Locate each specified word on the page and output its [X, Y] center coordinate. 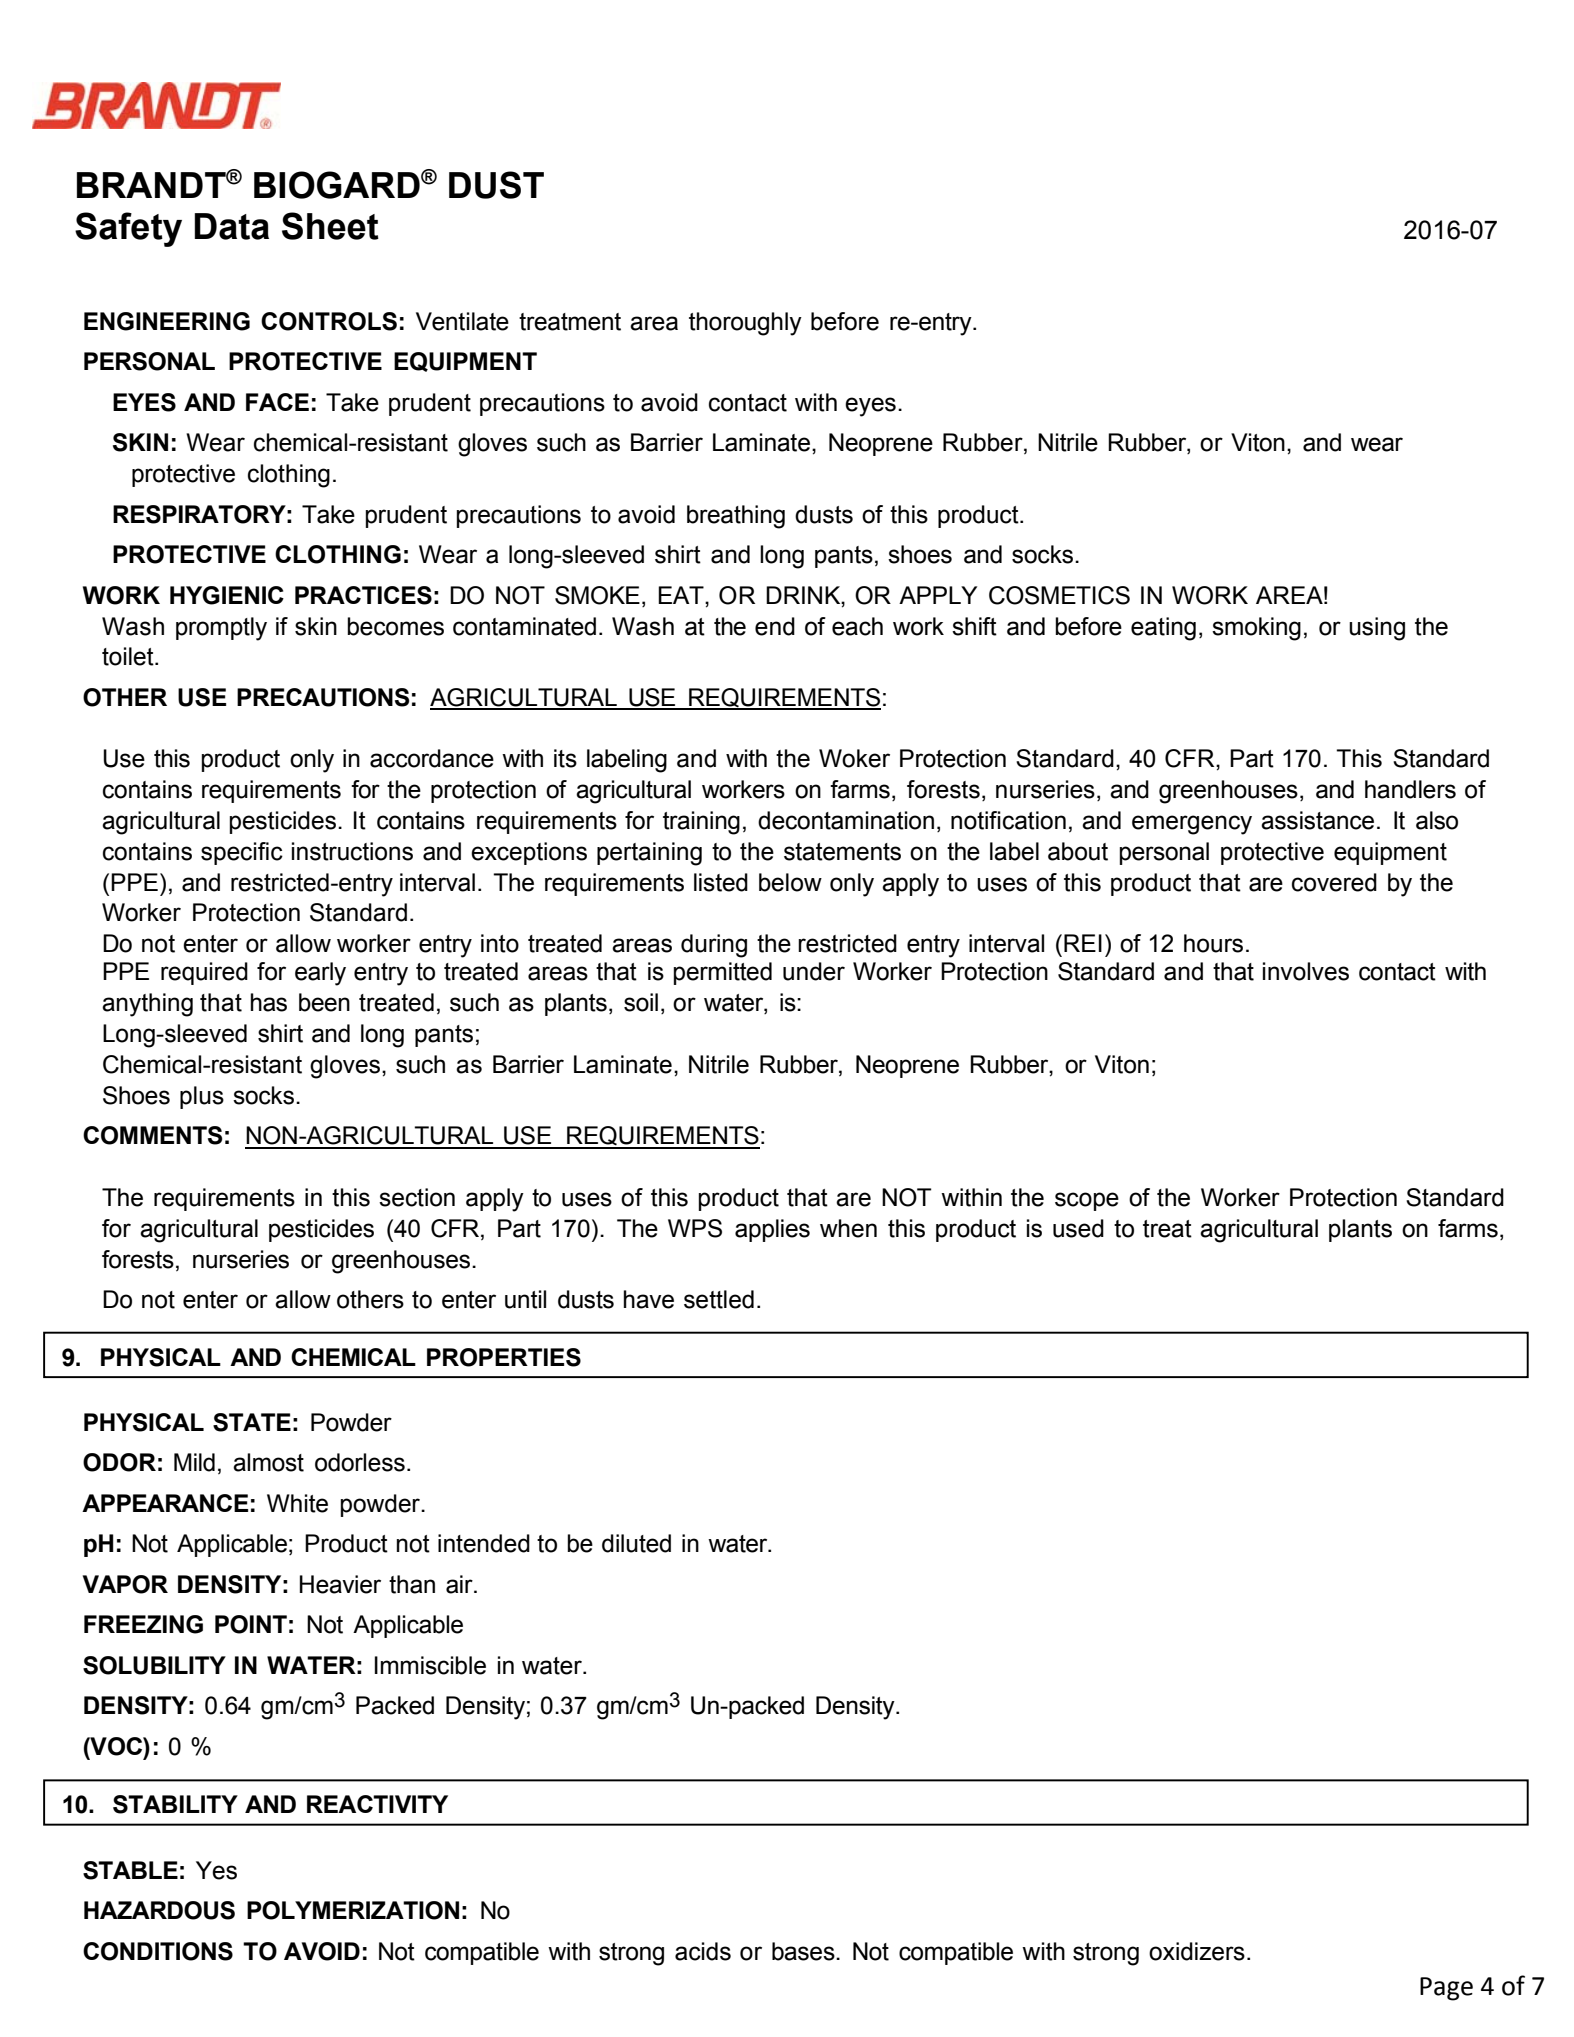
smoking [1256, 629]
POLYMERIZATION [353, 1910]
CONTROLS [329, 321]
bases [804, 1951]
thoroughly [745, 324]
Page [1446, 1989]
